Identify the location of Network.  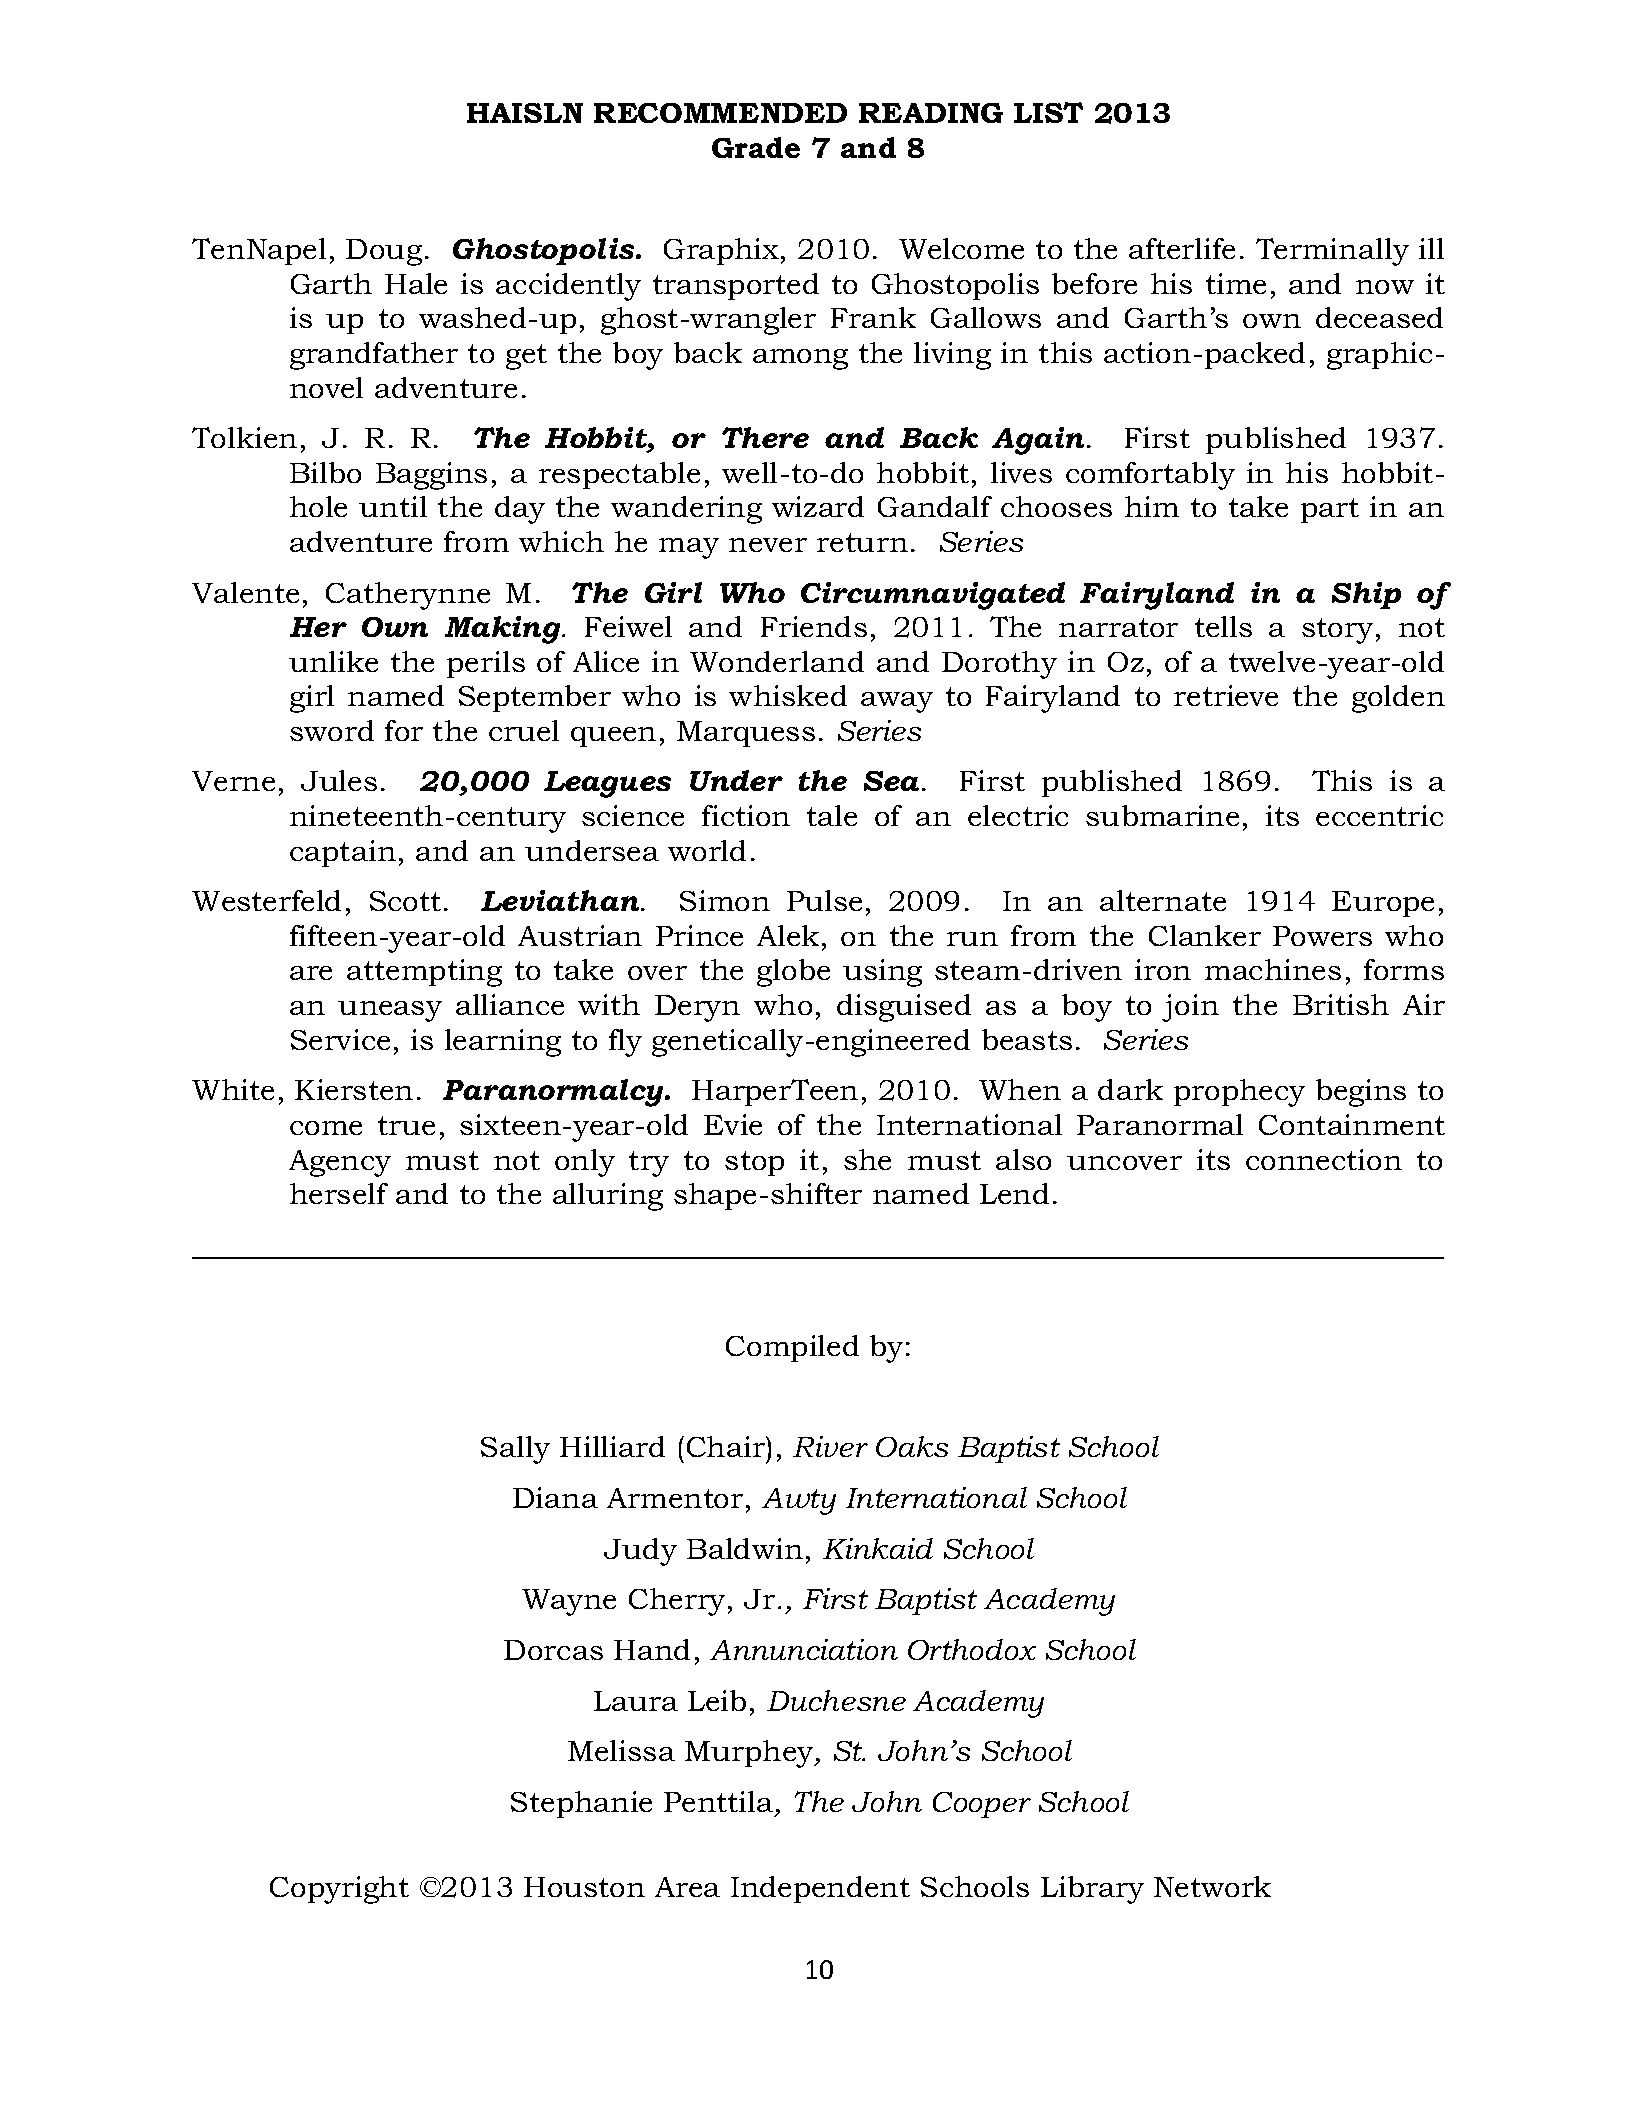
(1212, 1886).
